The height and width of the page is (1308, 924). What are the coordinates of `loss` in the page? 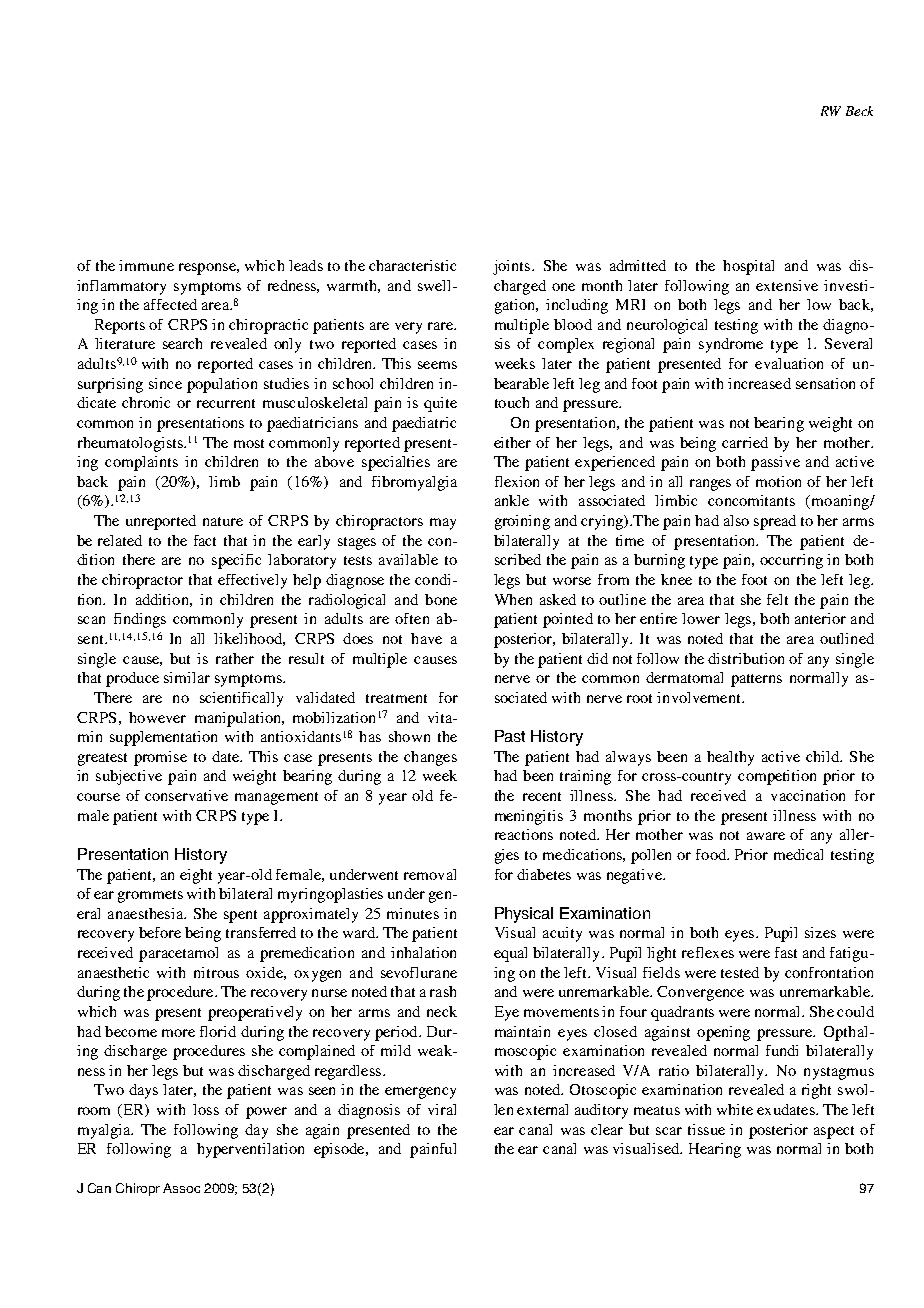 It's located at (206, 1109).
